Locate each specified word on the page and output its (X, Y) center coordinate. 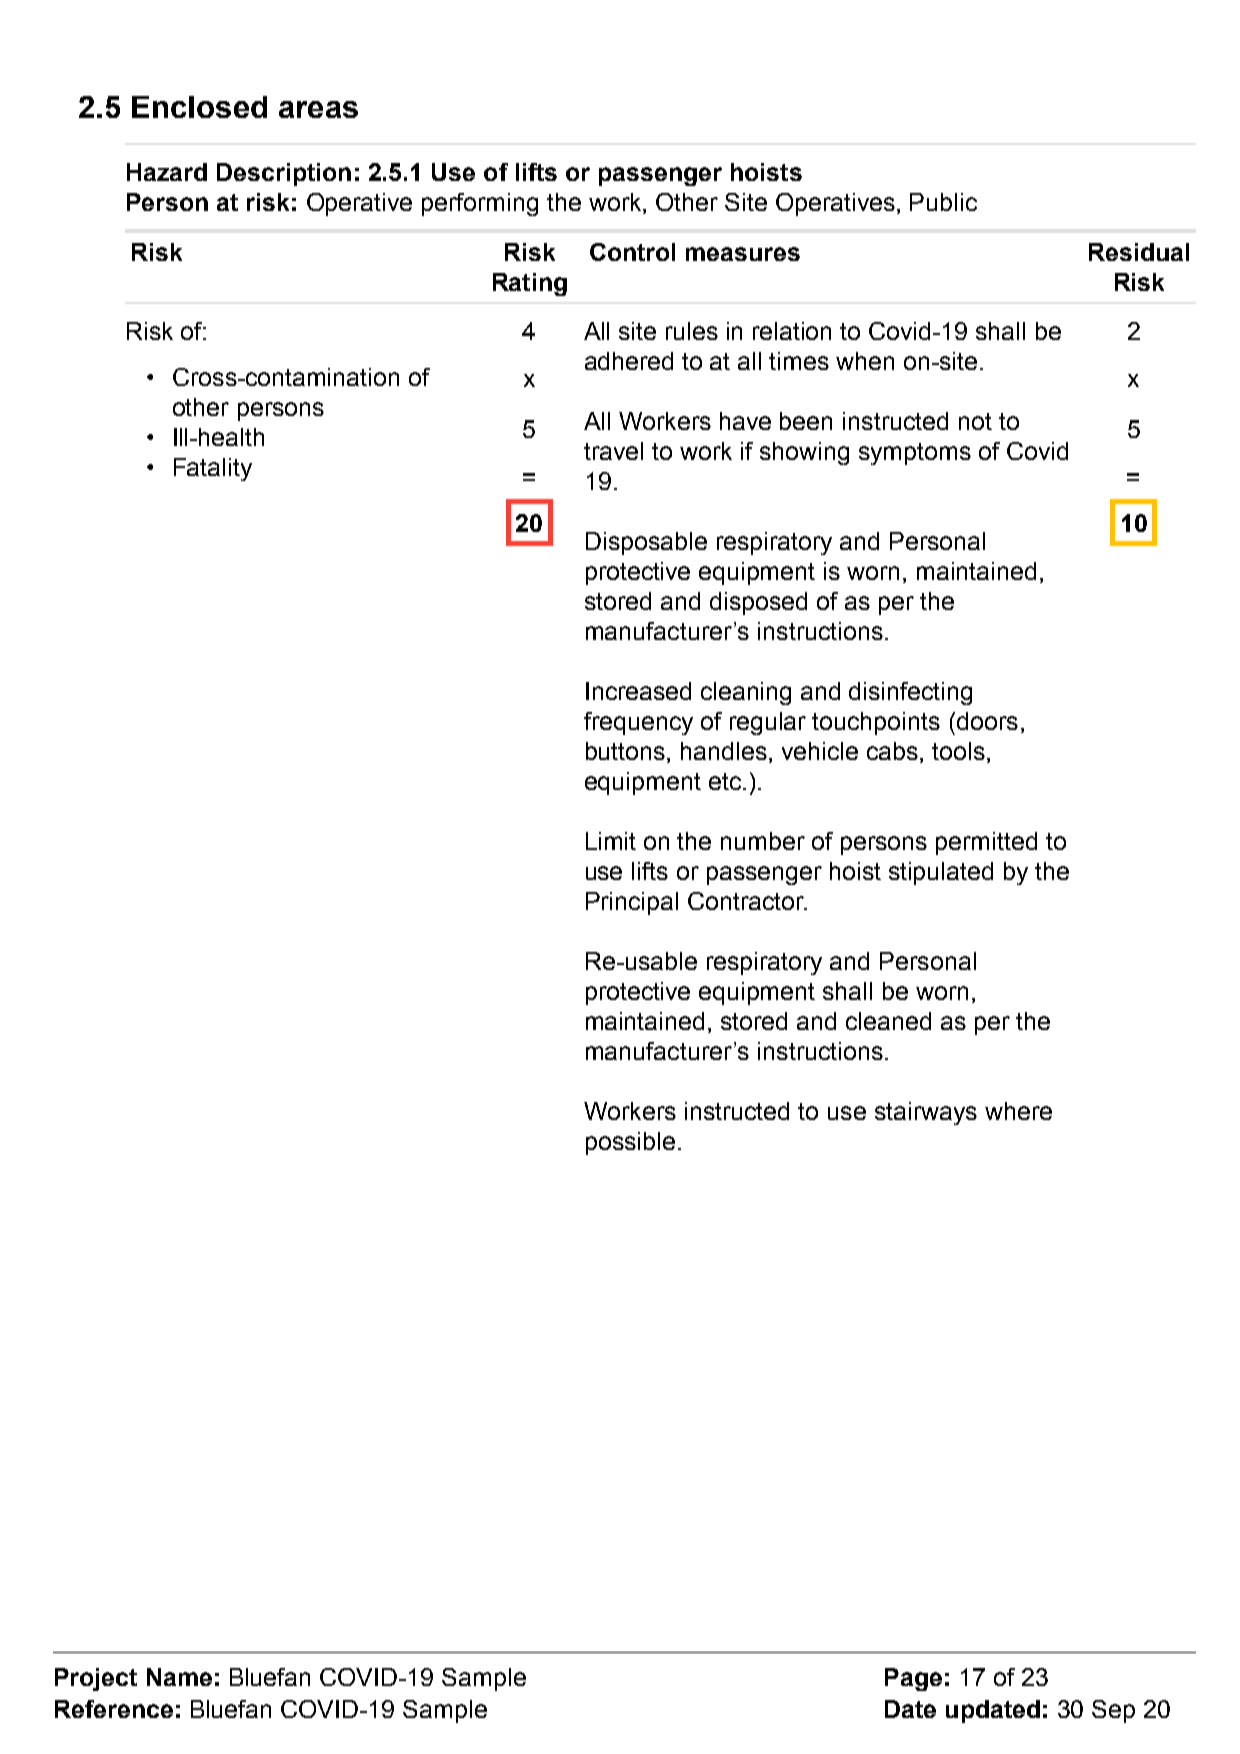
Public (943, 202)
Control (632, 252)
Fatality (213, 469)
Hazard (167, 172)
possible (630, 1143)
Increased (638, 691)
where (1018, 1111)
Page (913, 1679)
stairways (926, 1113)
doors (987, 721)
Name (179, 1677)
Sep (1113, 1711)
